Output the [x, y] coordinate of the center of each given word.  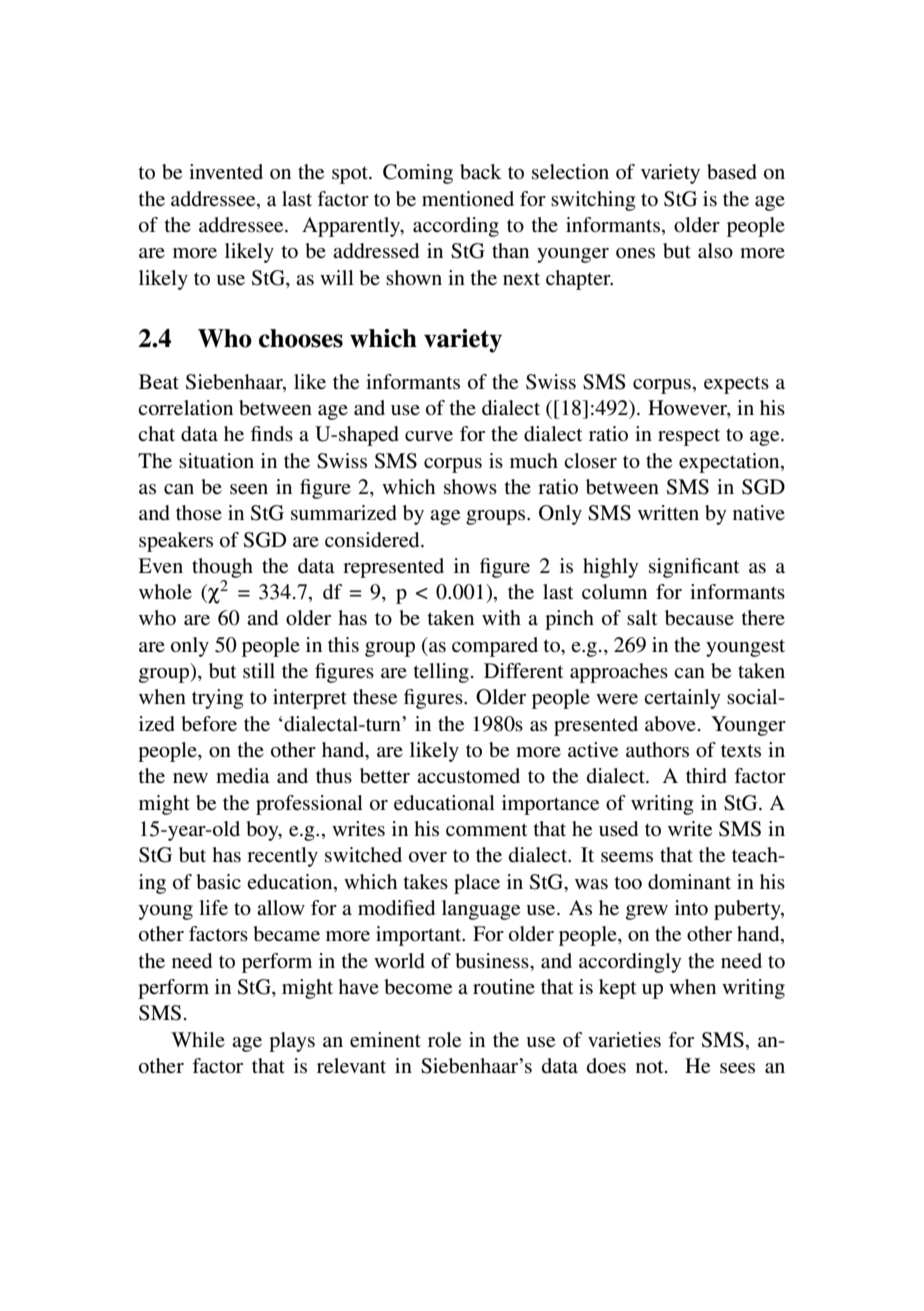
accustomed [468, 776]
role [444, 1040]
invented [226, 171]
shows [470, 487]
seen [249, 489]
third [706, 776]
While [198, 1039]
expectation [730, 463]
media [242, 776]
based [732, 172]
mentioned [468, 199]
